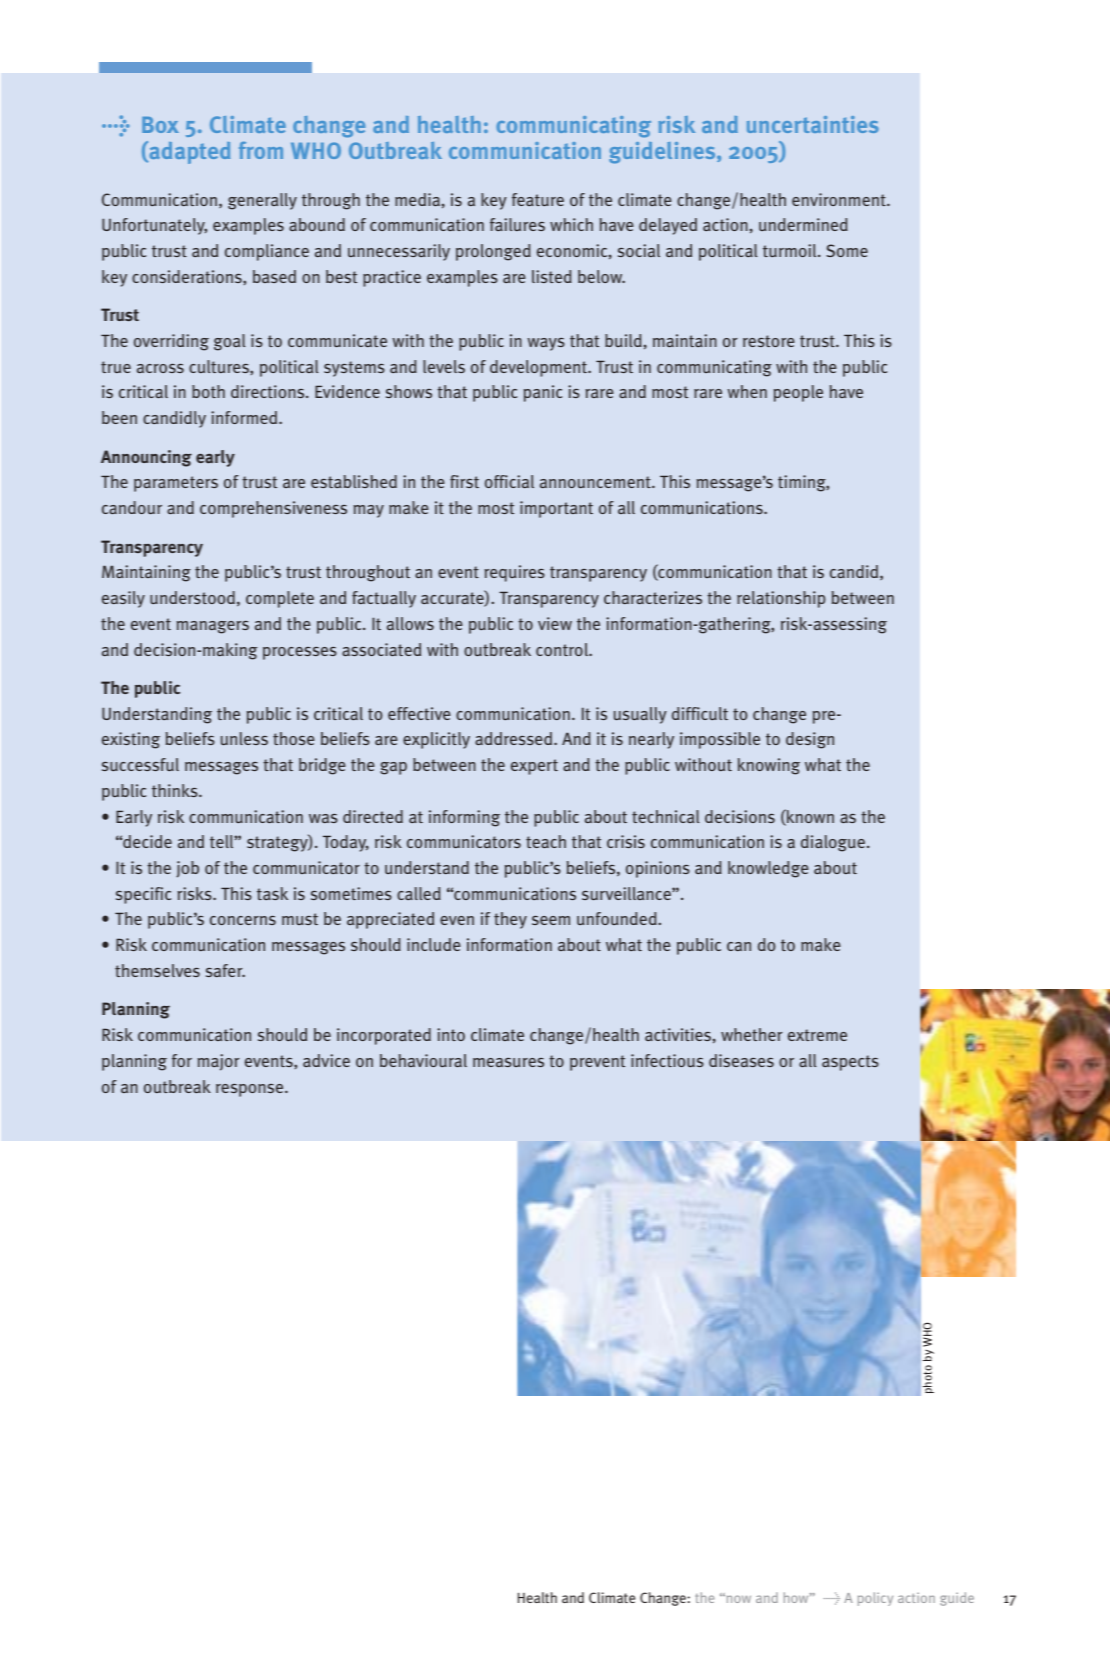  What do you see at coordinates (509, 481) in the document?
I see `official` at bounding box center [509, 481].
